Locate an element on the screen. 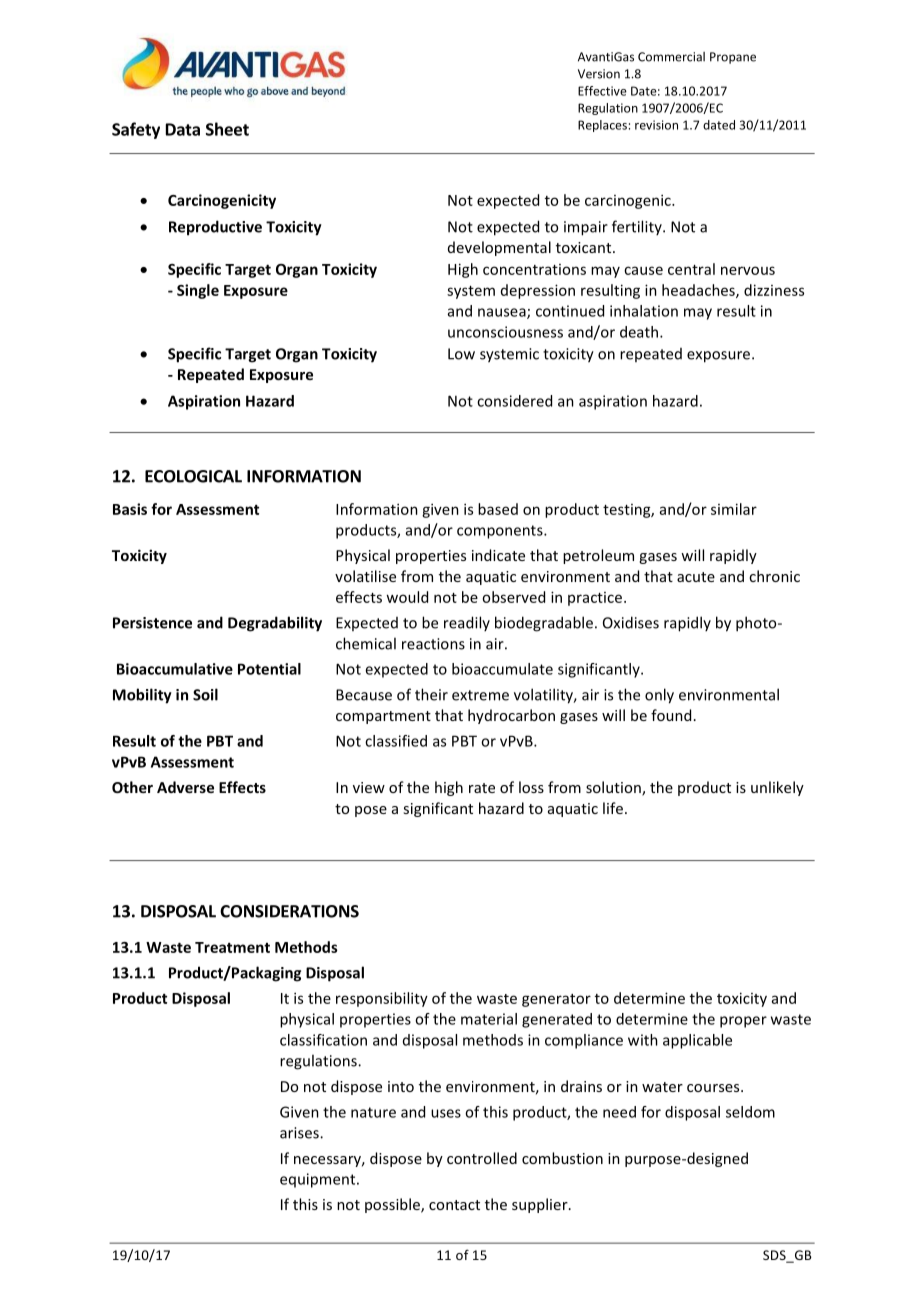 The width and height of the screenshot is (924, 1308). Version is located at coordinates (599, 74).
